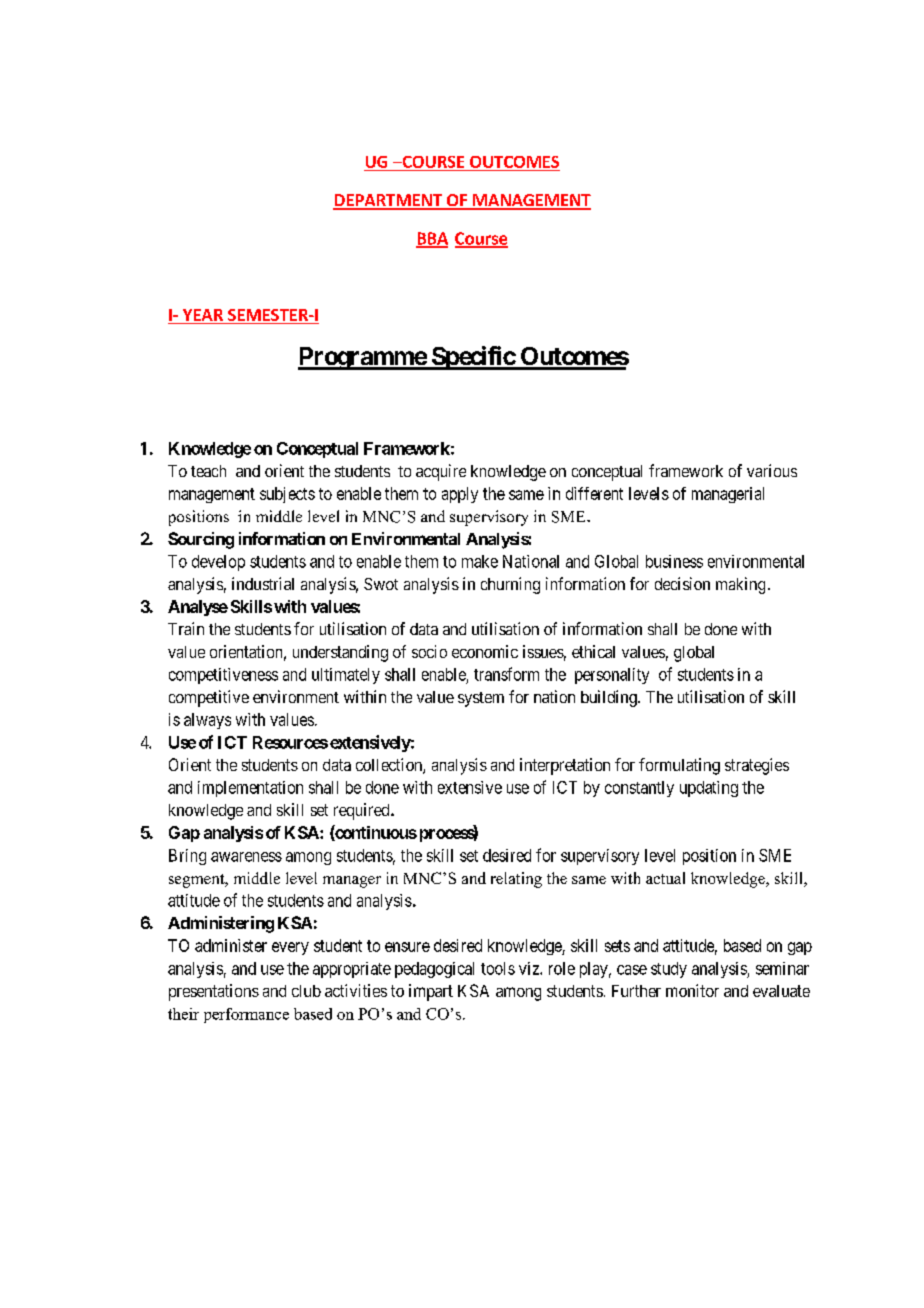 Image resolution: width=924 pixels, height=1308 pixels. I want to click on DEPARTMENT, so click(388, 201).
